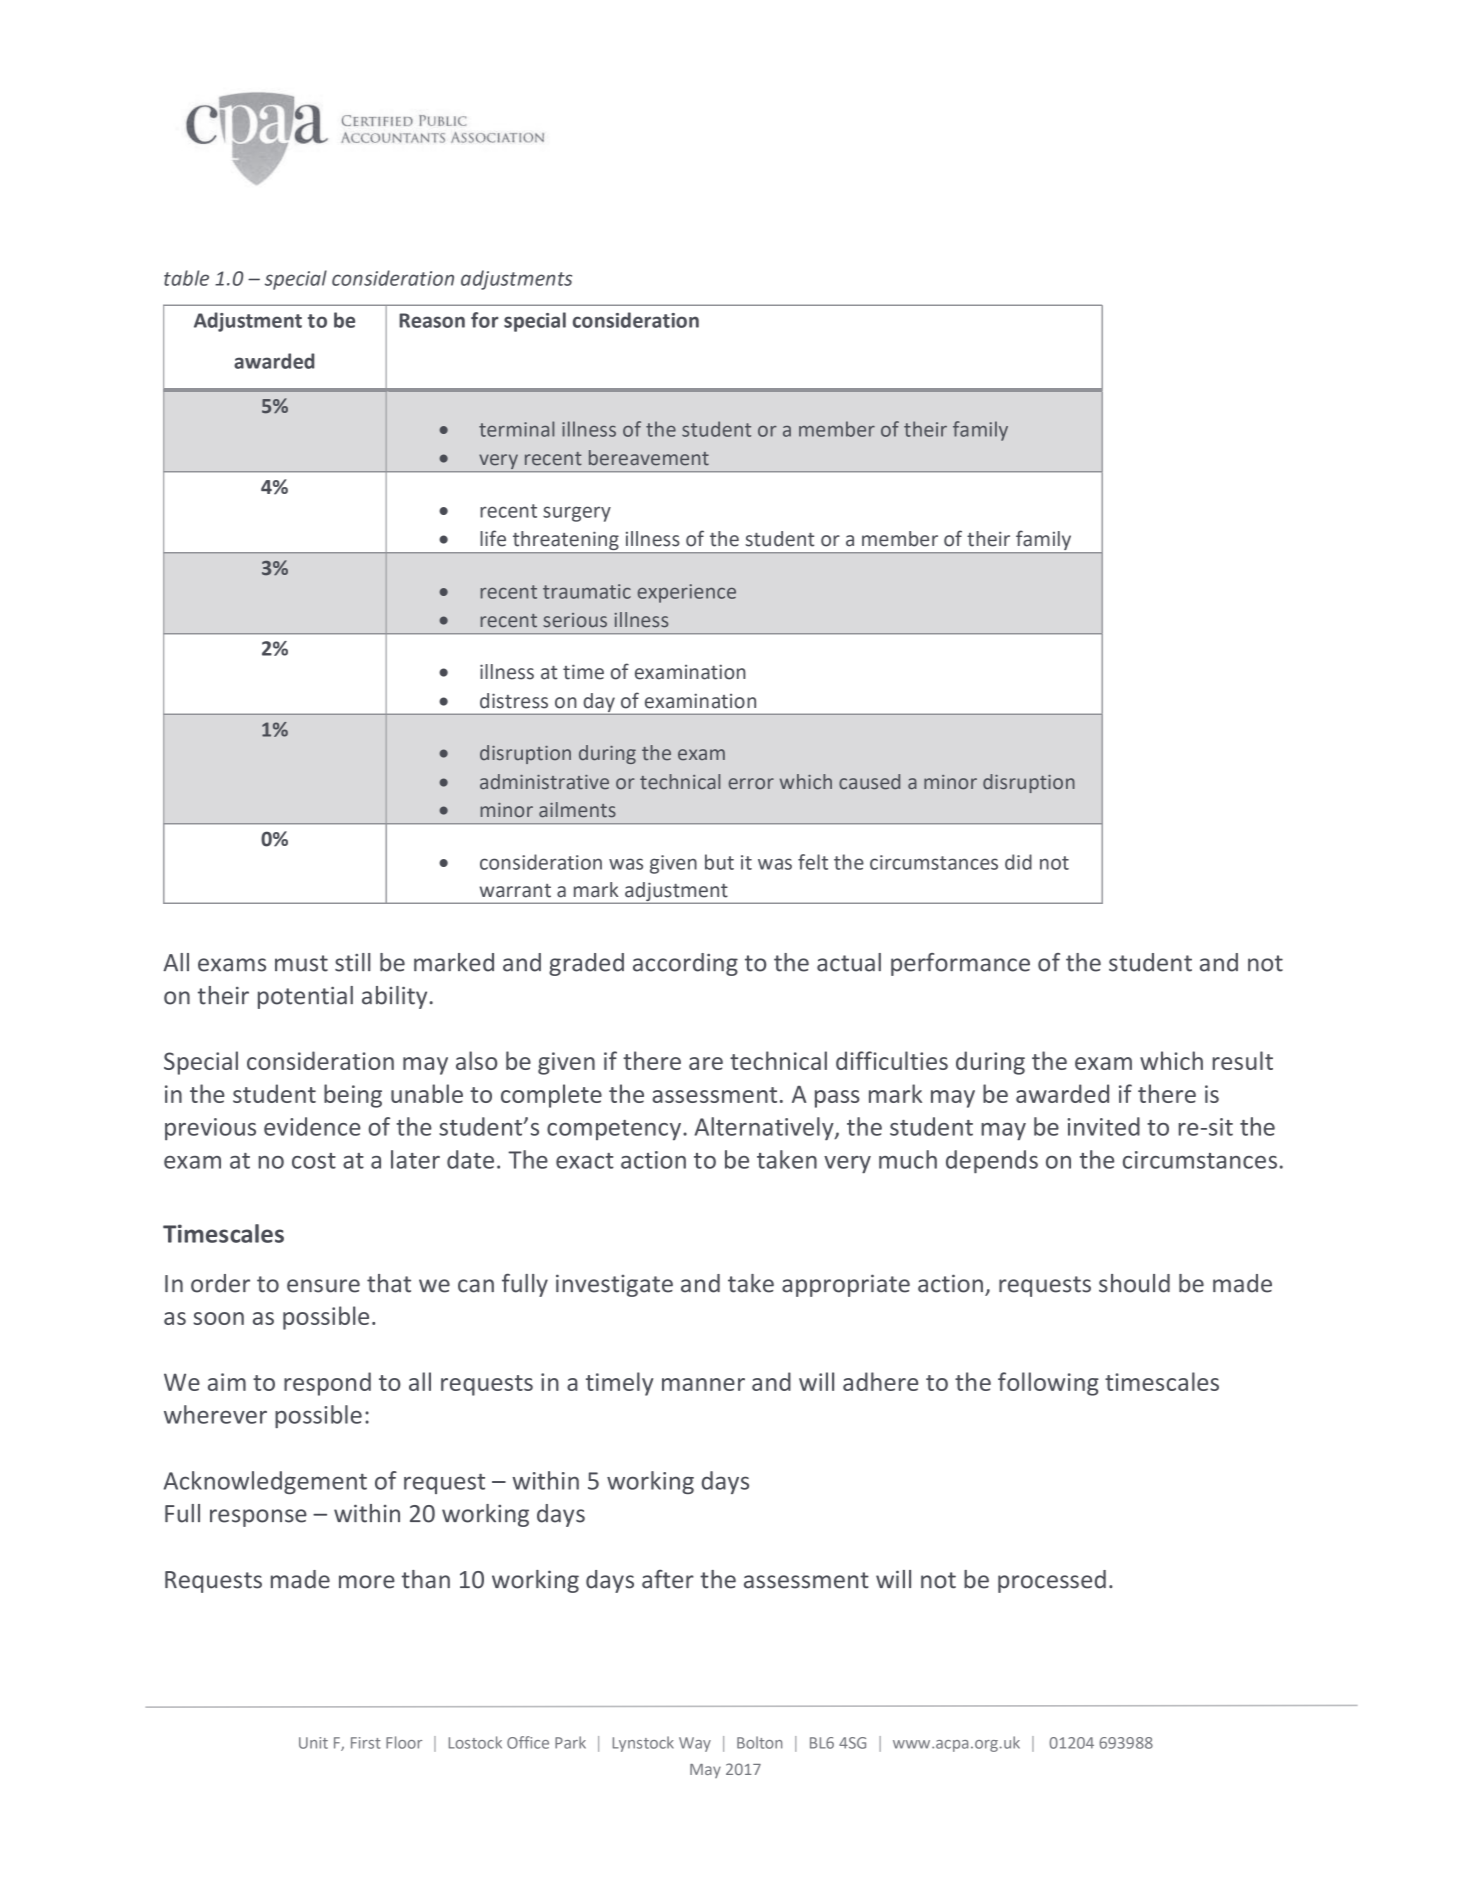 Image resolution: width=1462 pixels, height=1893 pixels. Describe the element at coordinates (1243, 1060) in the document. I see `result` at that location.
